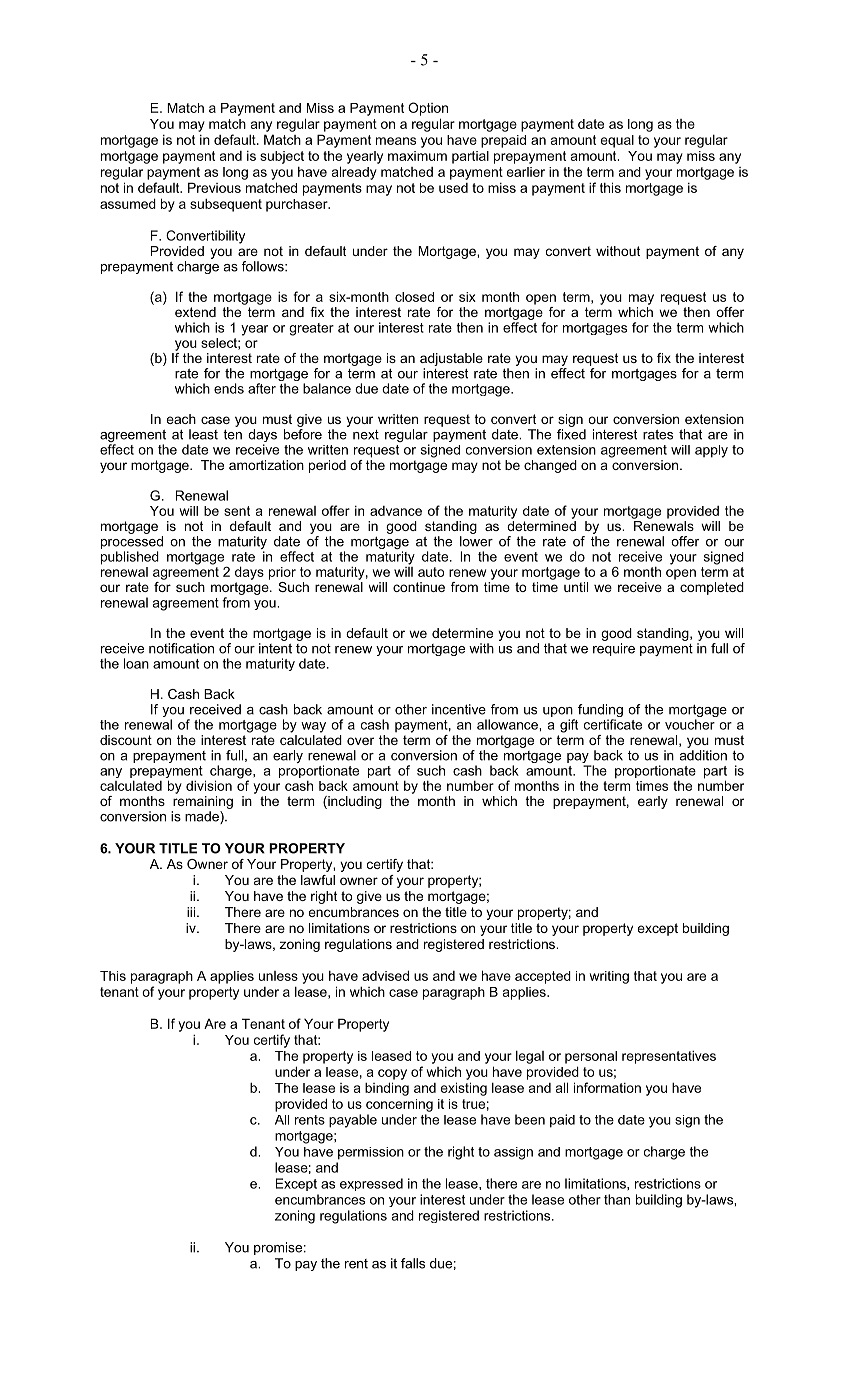 The width and height of the screenshot is (849, 1400). Describe the element at coordinates (614, 649) in the screenshot. I see `require` at that location.
